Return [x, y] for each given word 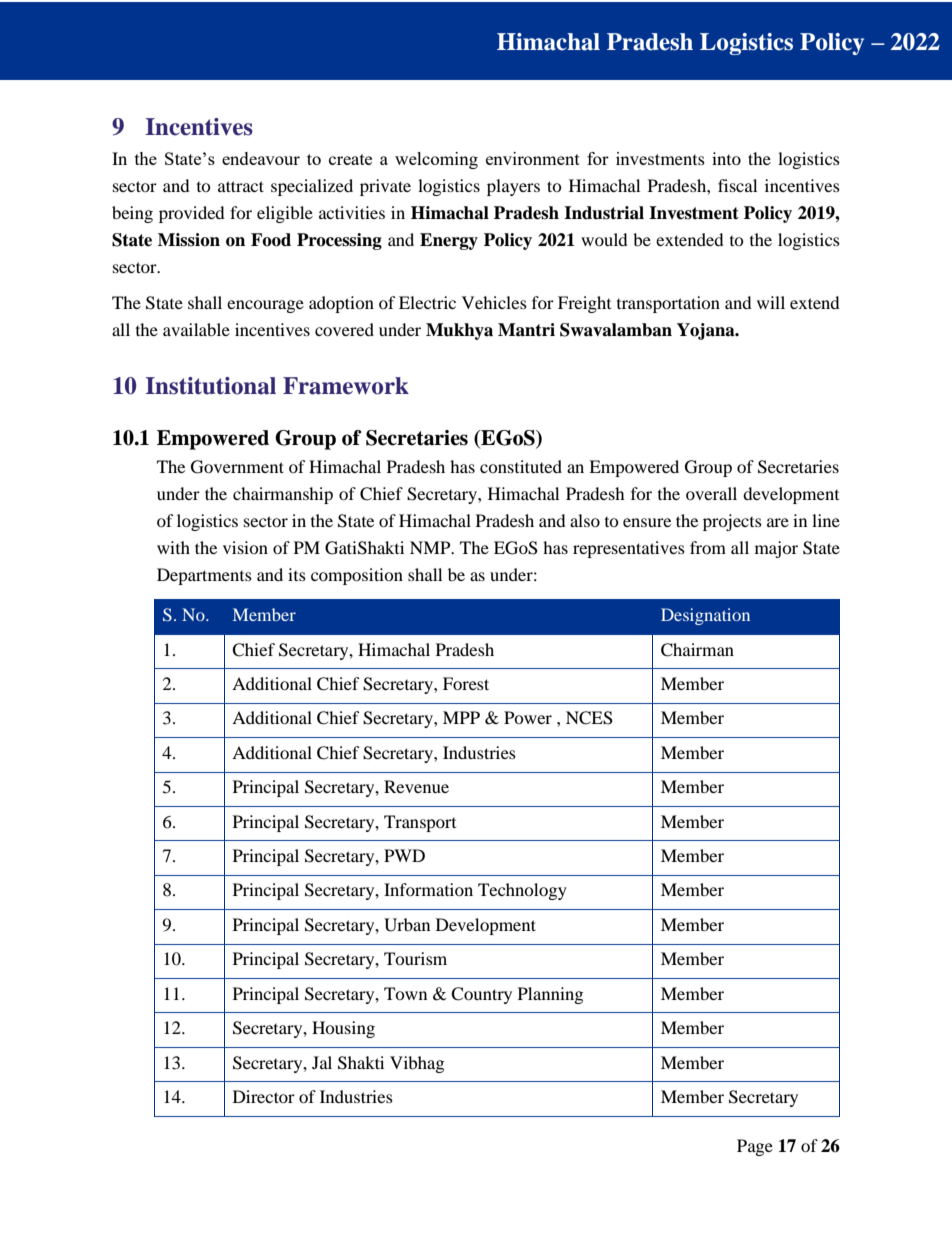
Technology [522, 891]
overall [711, 493]
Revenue [416, 786]
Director [264, 1096]
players [513, 187]
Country [481, 995]
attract [241, 186]
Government [237, 467]
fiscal [737, 185]
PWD [404, 855]
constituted [521, 466]
